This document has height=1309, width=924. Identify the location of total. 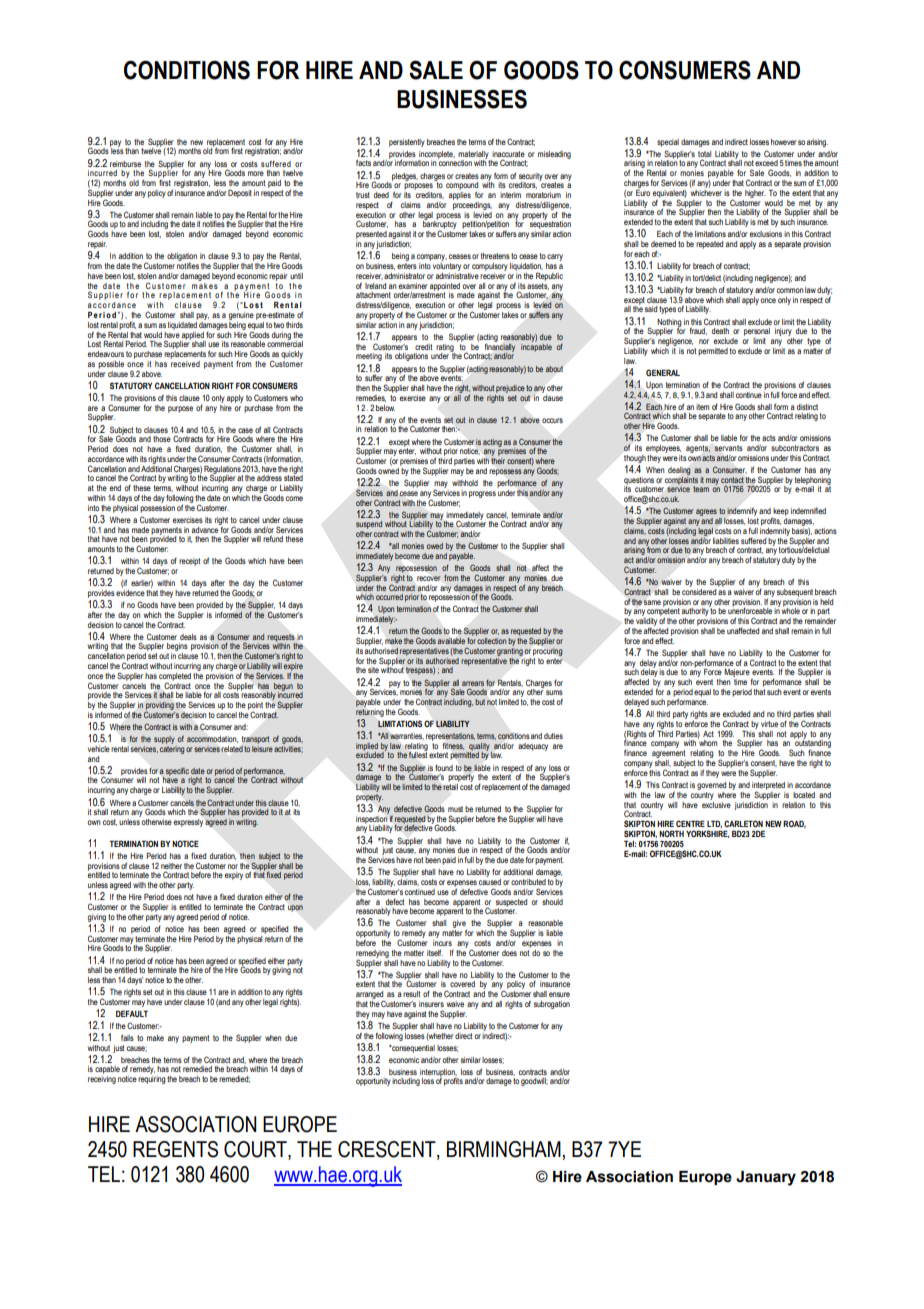
(704, 154).
